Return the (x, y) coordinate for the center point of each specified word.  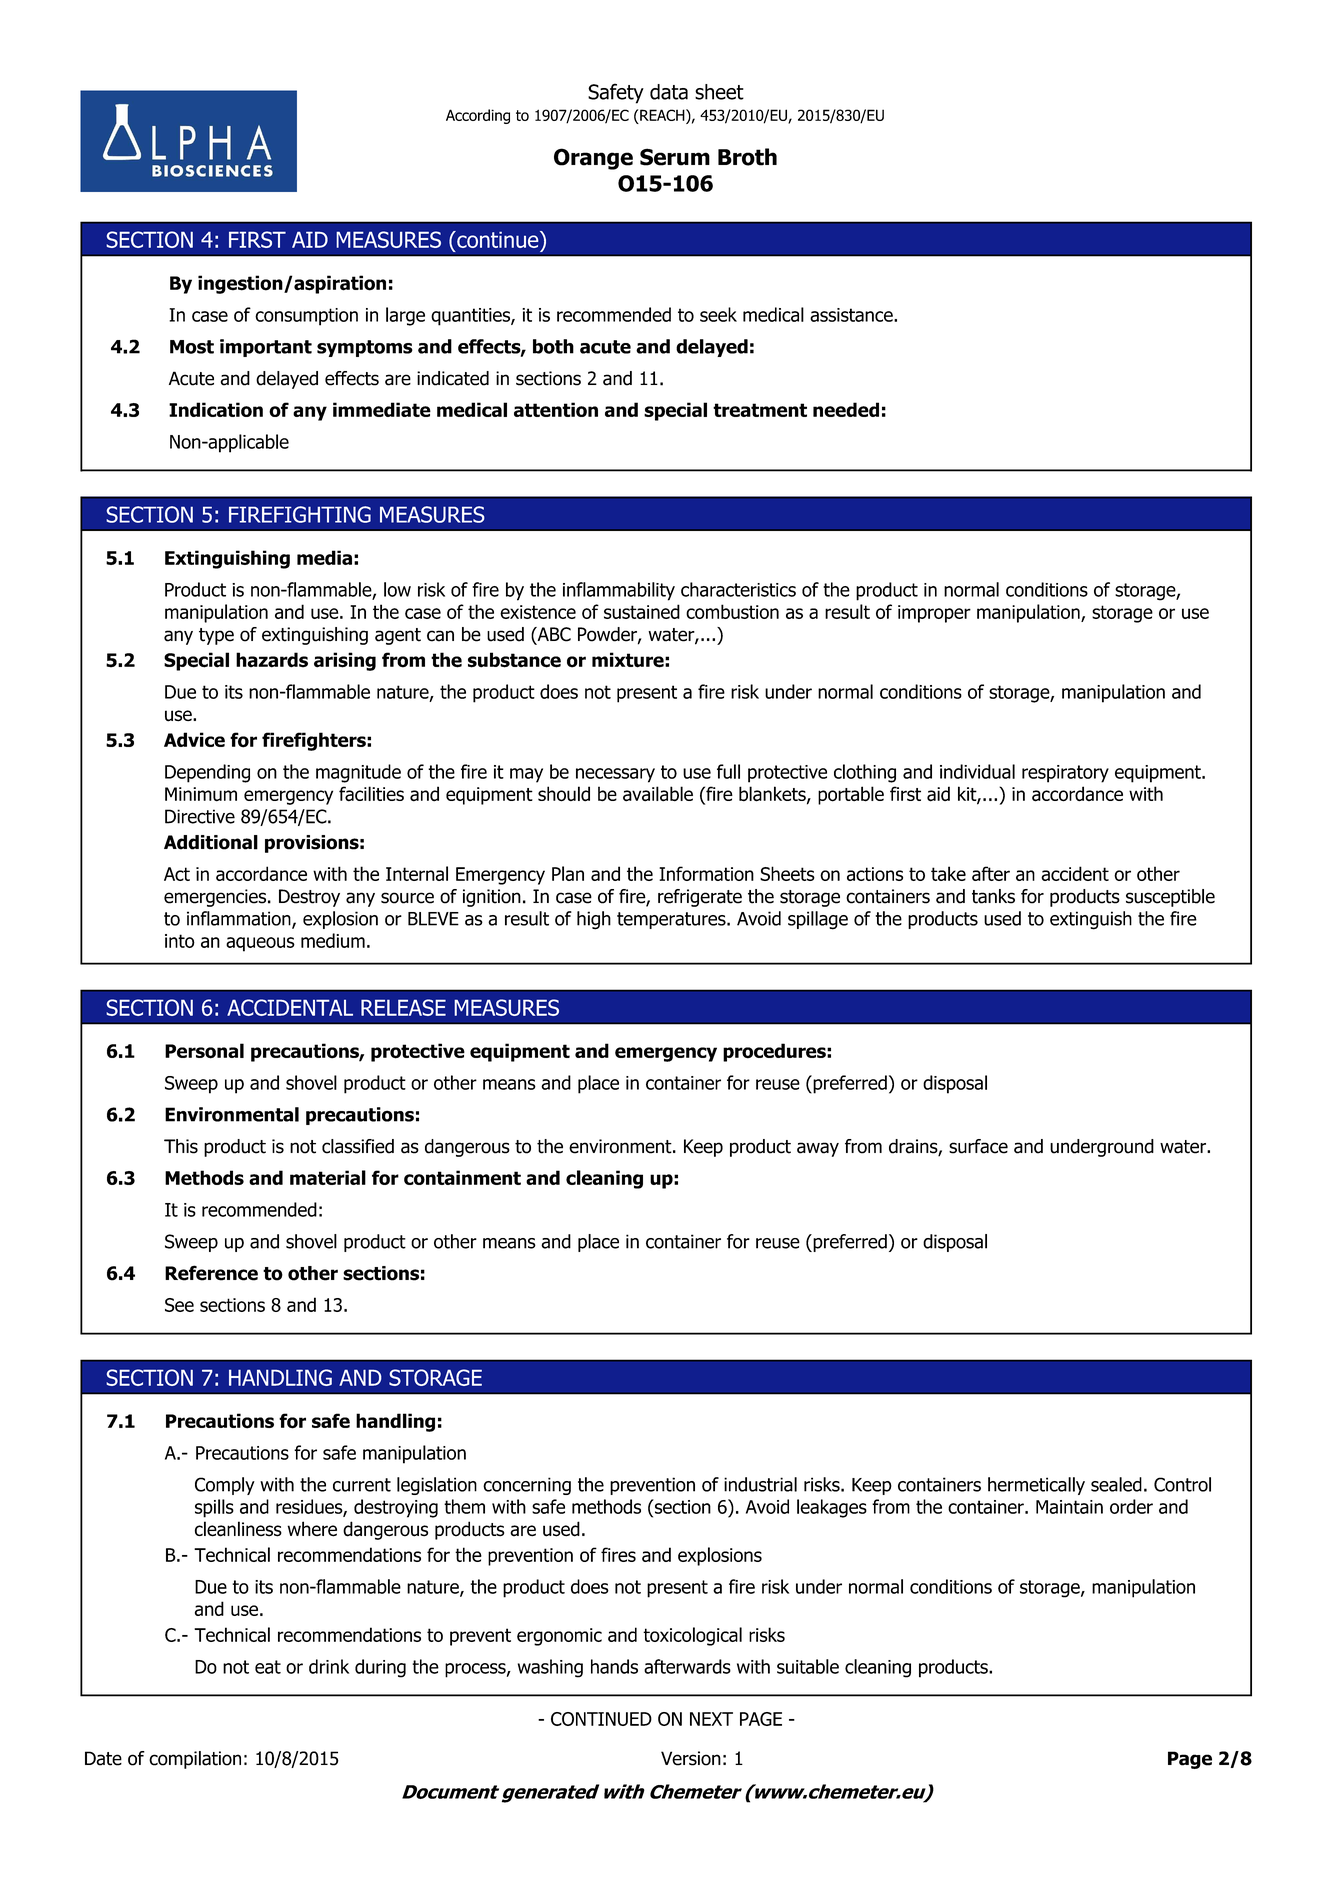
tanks (993, 896)
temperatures (672, 920)
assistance (852, 315)
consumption (306, 317)
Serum (675, 157)
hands (614, 1666)
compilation (195, 1760)
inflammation (240, 919)
